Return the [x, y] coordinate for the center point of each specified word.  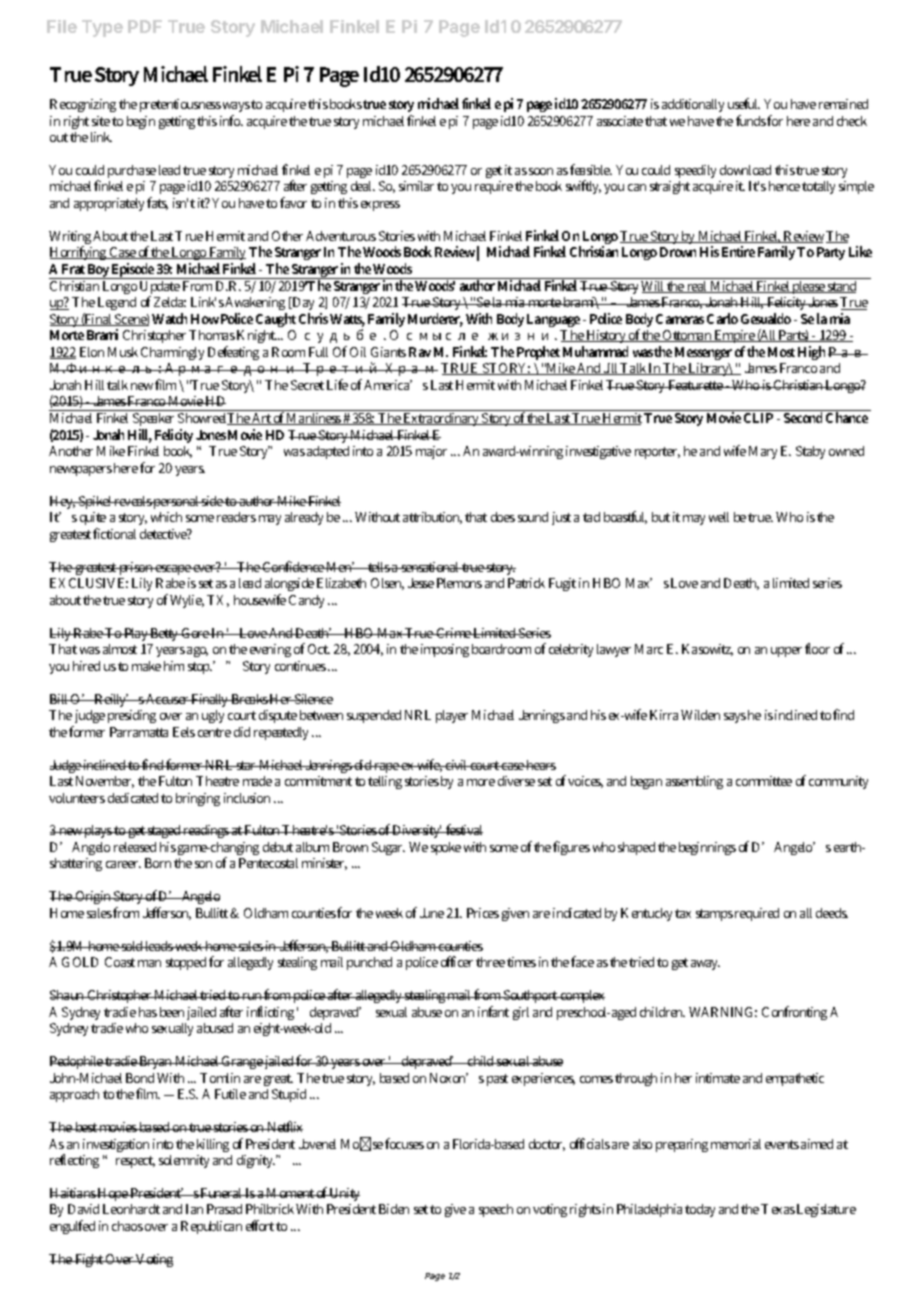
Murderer [435, 320]
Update [161, 287]
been [172, 1012]
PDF [145, 26]
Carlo [722, 318]
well [719, 517]
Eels [184, 732]
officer [457, 961]
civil [457, 765]
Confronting [794, 1013]
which [166, 517]
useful [744, 103]
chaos [127, 1226]
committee [764, 781]
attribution [432, 518]
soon [541, 171]
